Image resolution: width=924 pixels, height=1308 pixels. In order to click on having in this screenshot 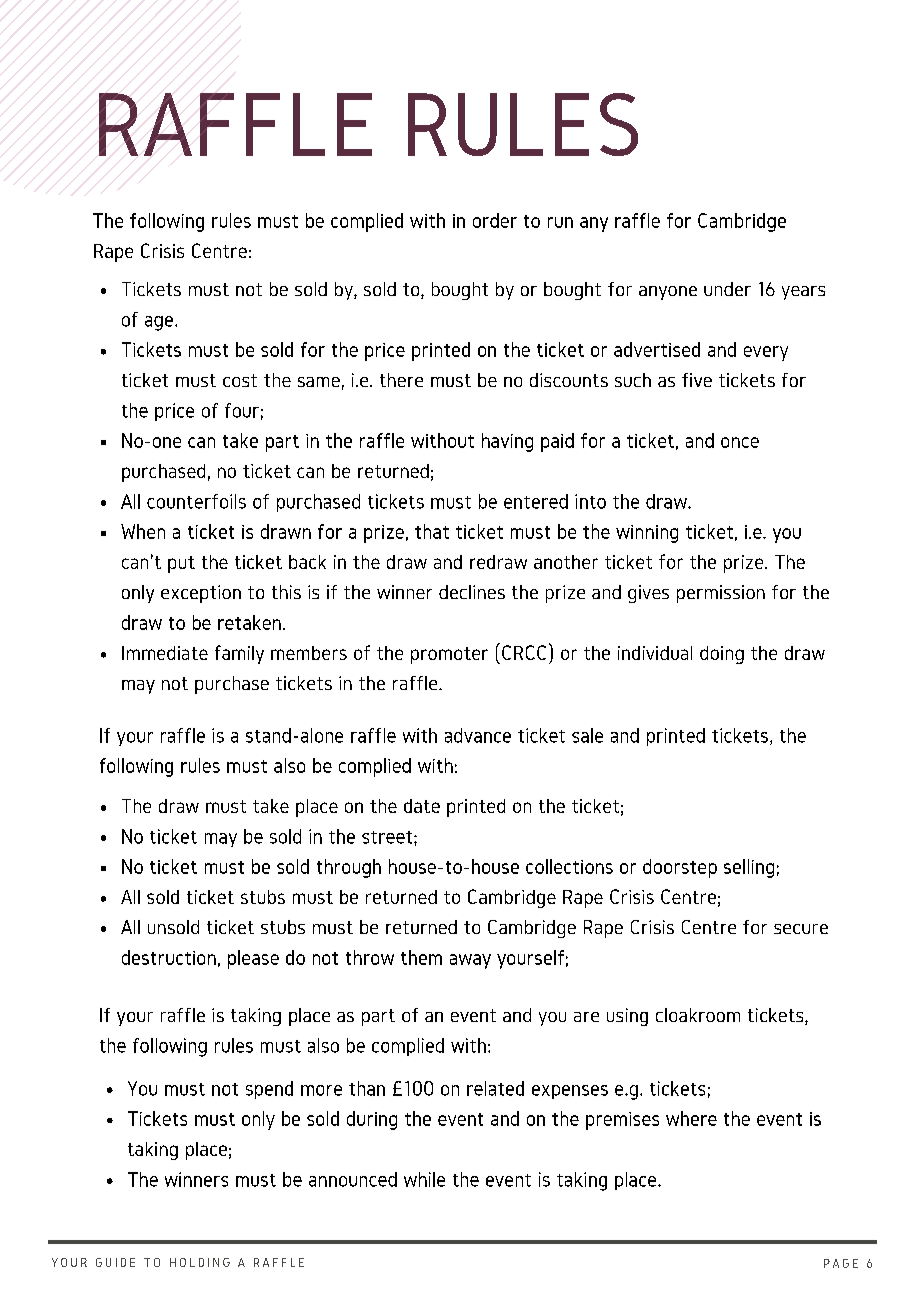, I will do `click(507, 442)`.
